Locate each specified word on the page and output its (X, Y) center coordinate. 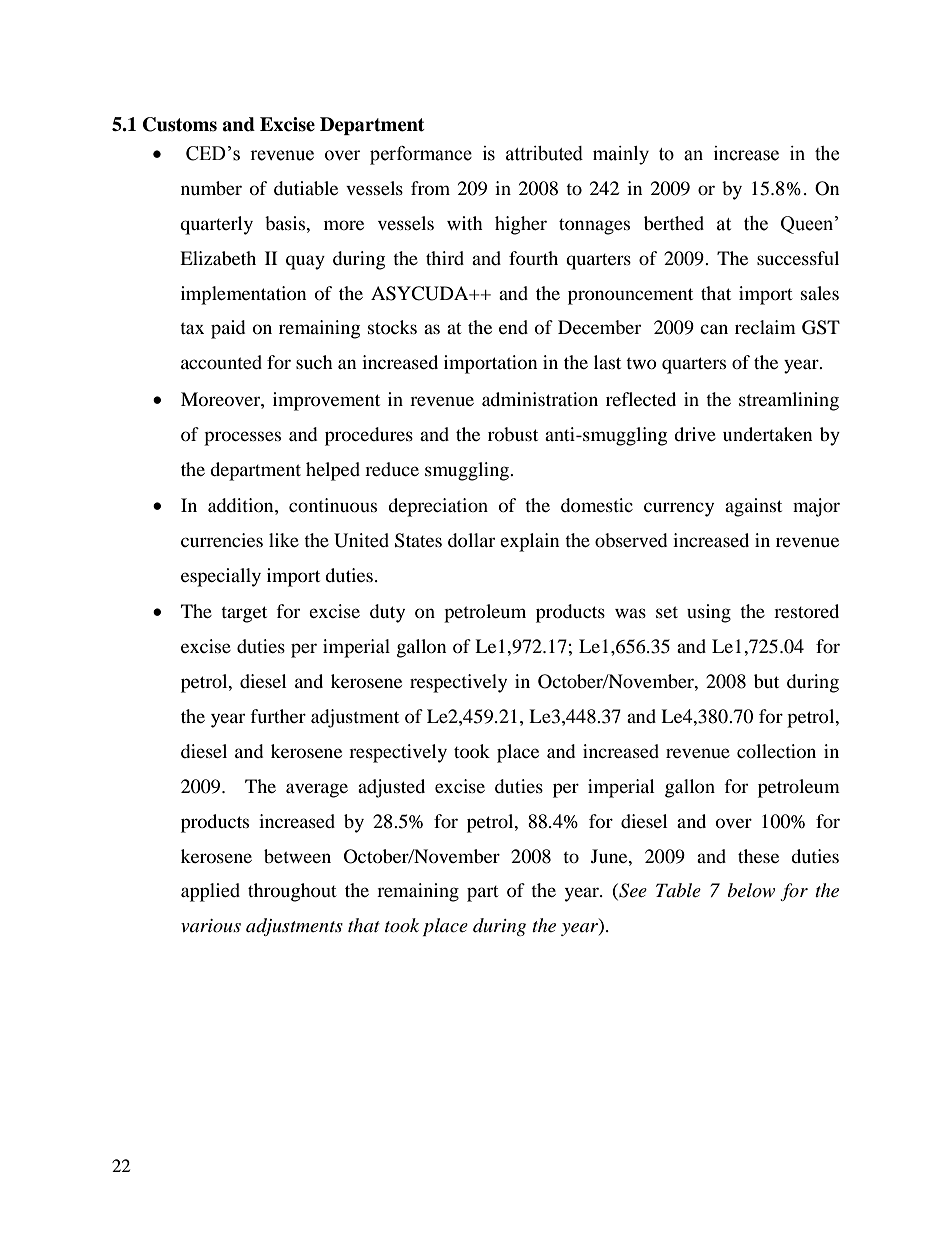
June (610, 856)
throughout (292, 892)
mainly (621, 155)
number (211, 188)
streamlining (789, 401)
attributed (544, 153)
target (244, 614)
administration (540, 399)
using (709, 613)
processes (242, 438)
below (751, 890)
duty (387, 613)
